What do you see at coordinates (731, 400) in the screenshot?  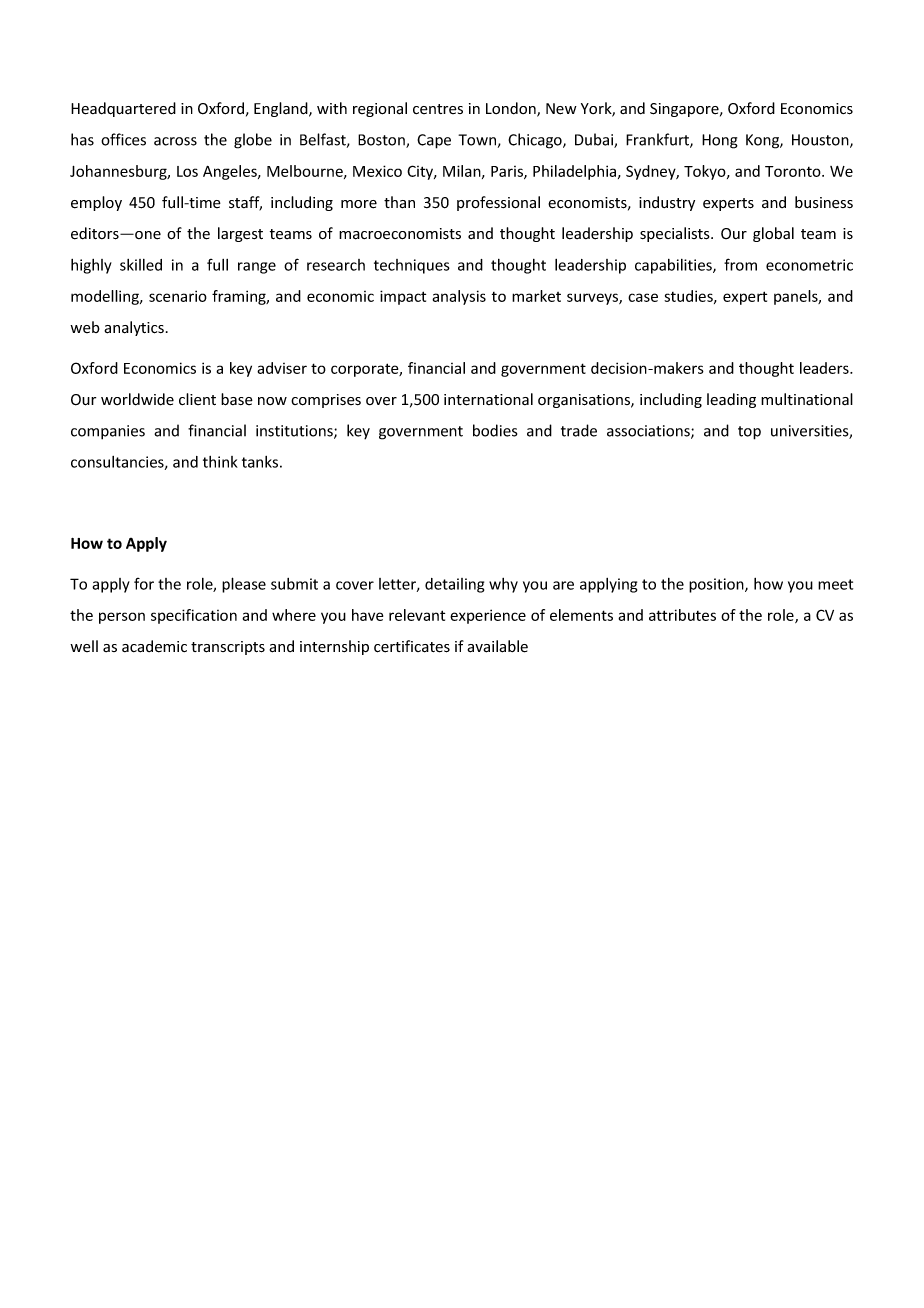 I see `leading` at bounding box center [731, 400].
